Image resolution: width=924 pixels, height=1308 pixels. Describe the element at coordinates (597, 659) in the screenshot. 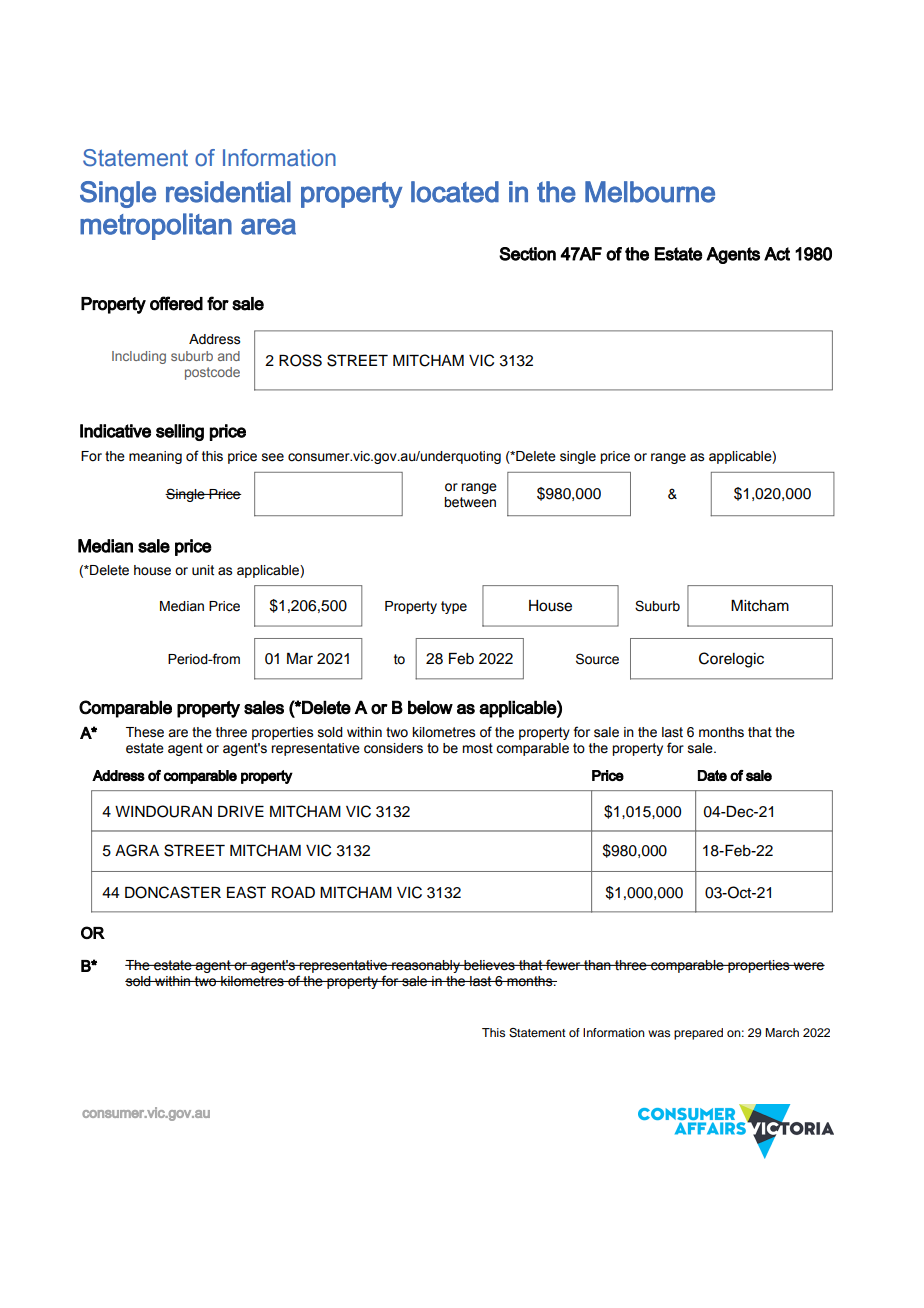

I see `Source` at that location.
